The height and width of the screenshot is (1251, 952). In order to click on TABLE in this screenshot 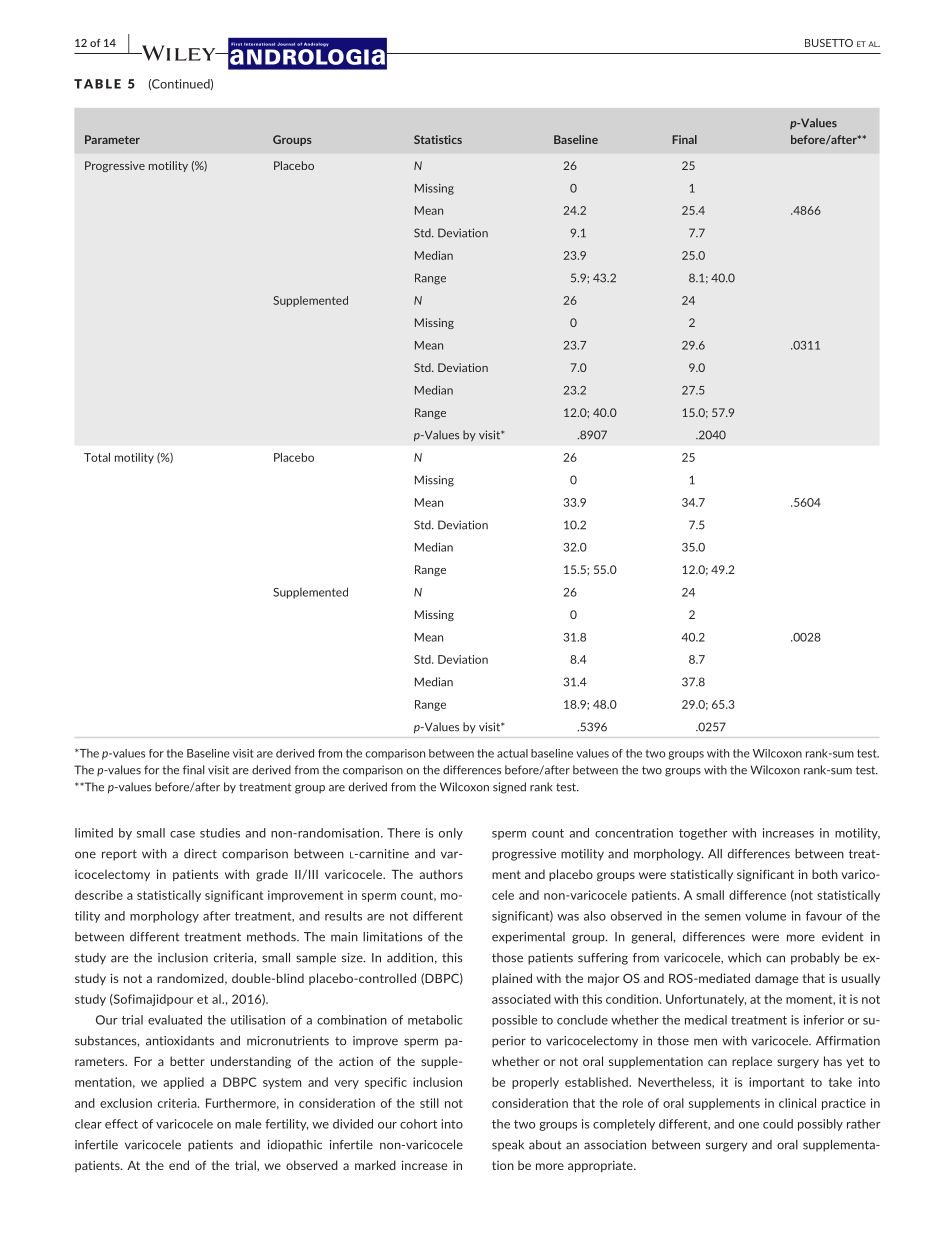, I will do `click(97, 84)`.
